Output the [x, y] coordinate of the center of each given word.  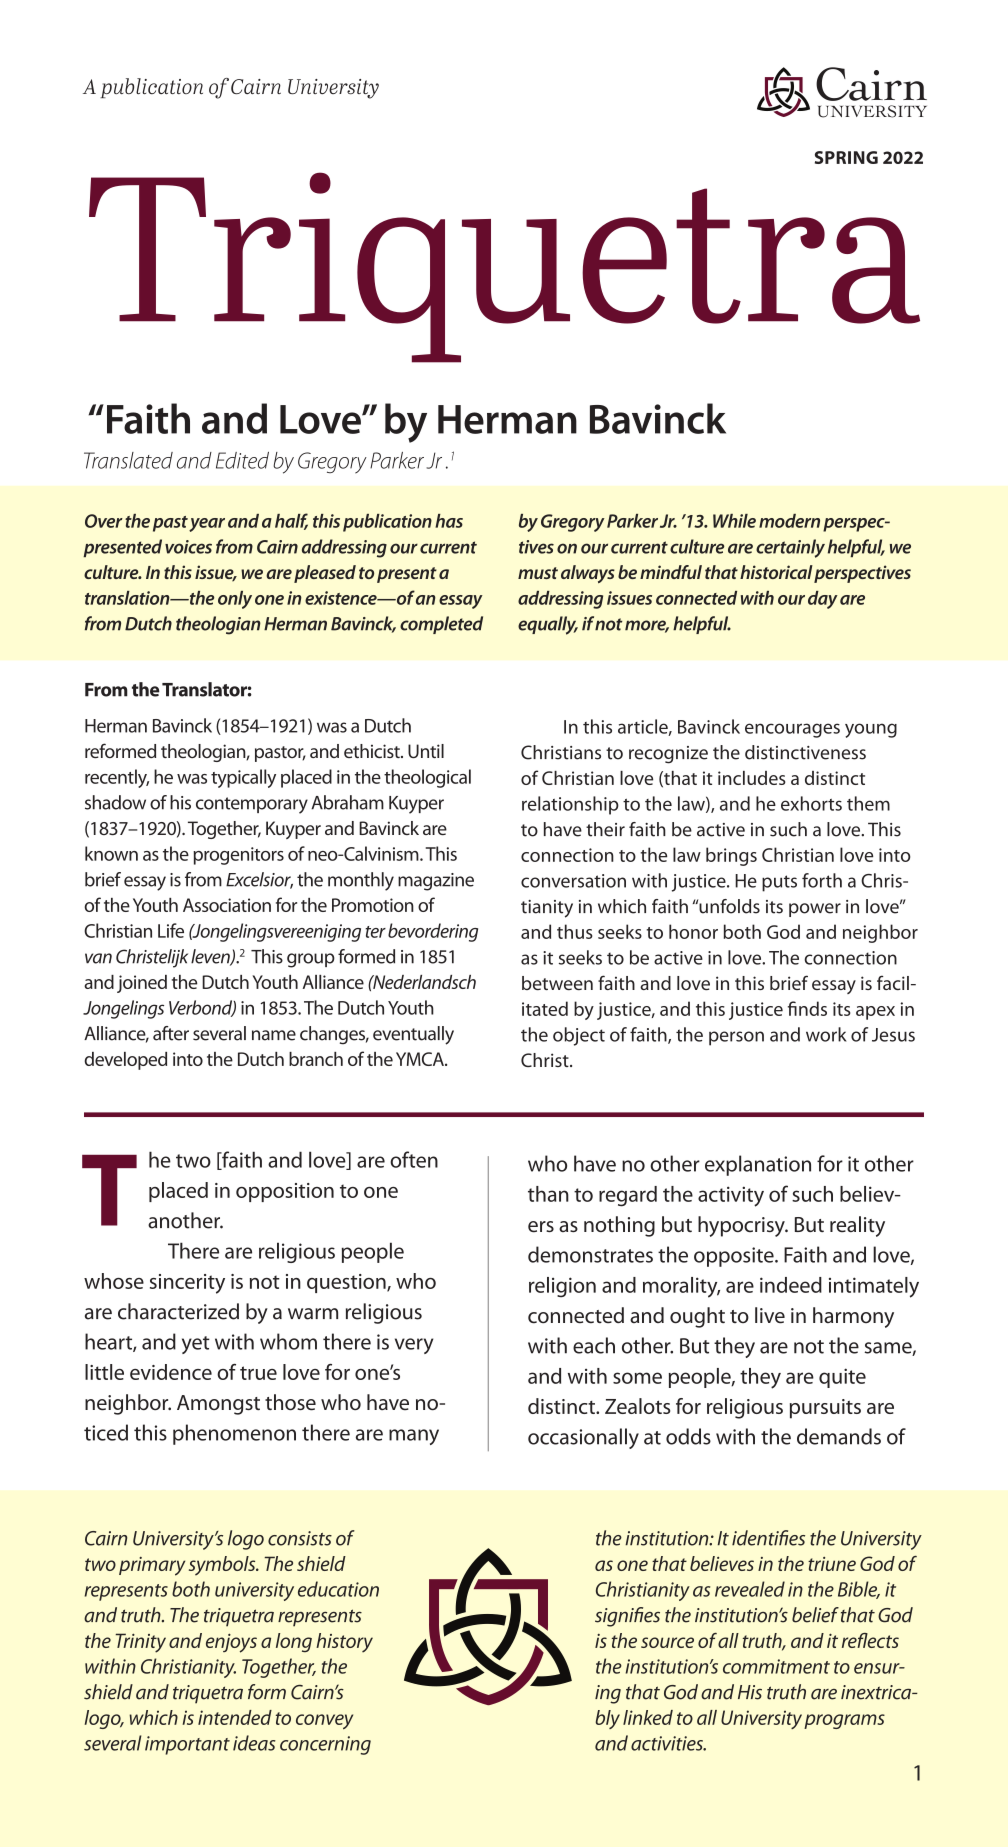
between [557, 983]
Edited [242, 460]
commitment [776, 1666]
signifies [627, 1617]
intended [235, 1717]
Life [171, 930]
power [815, 910]
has [449, 521]
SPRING [846, 157]
